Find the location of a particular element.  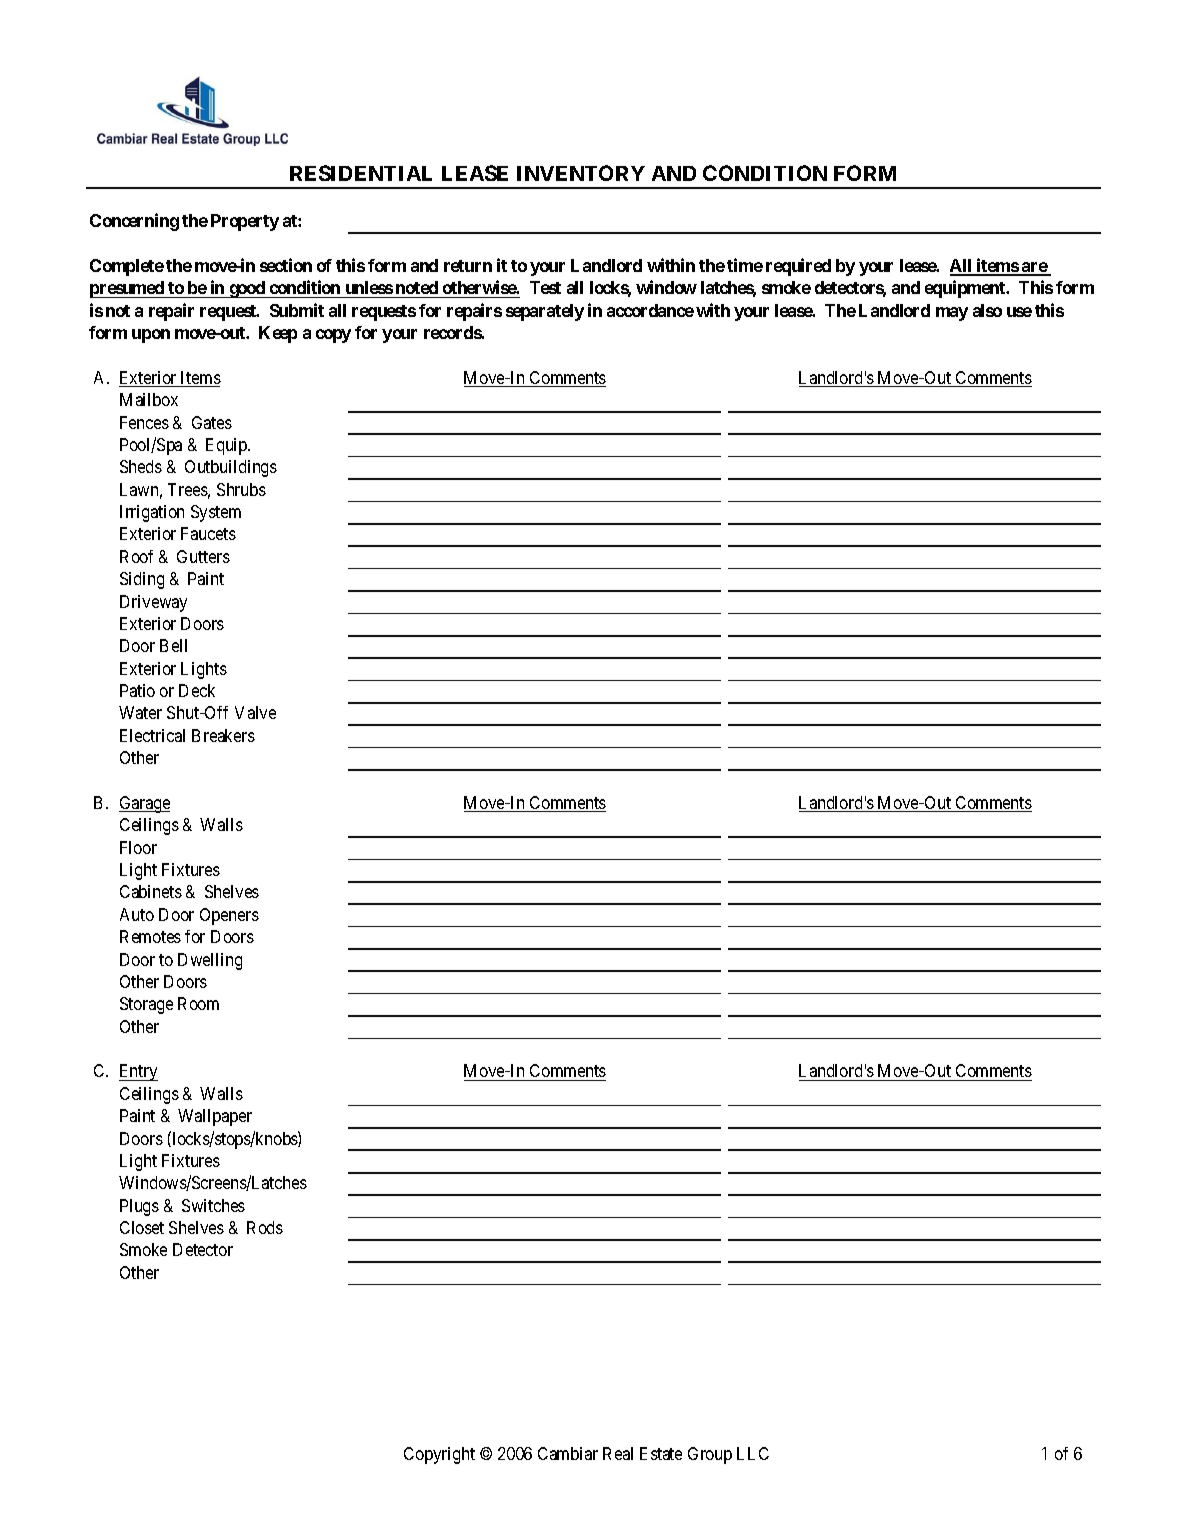

Rods is located at coordinates (265, 1227).
